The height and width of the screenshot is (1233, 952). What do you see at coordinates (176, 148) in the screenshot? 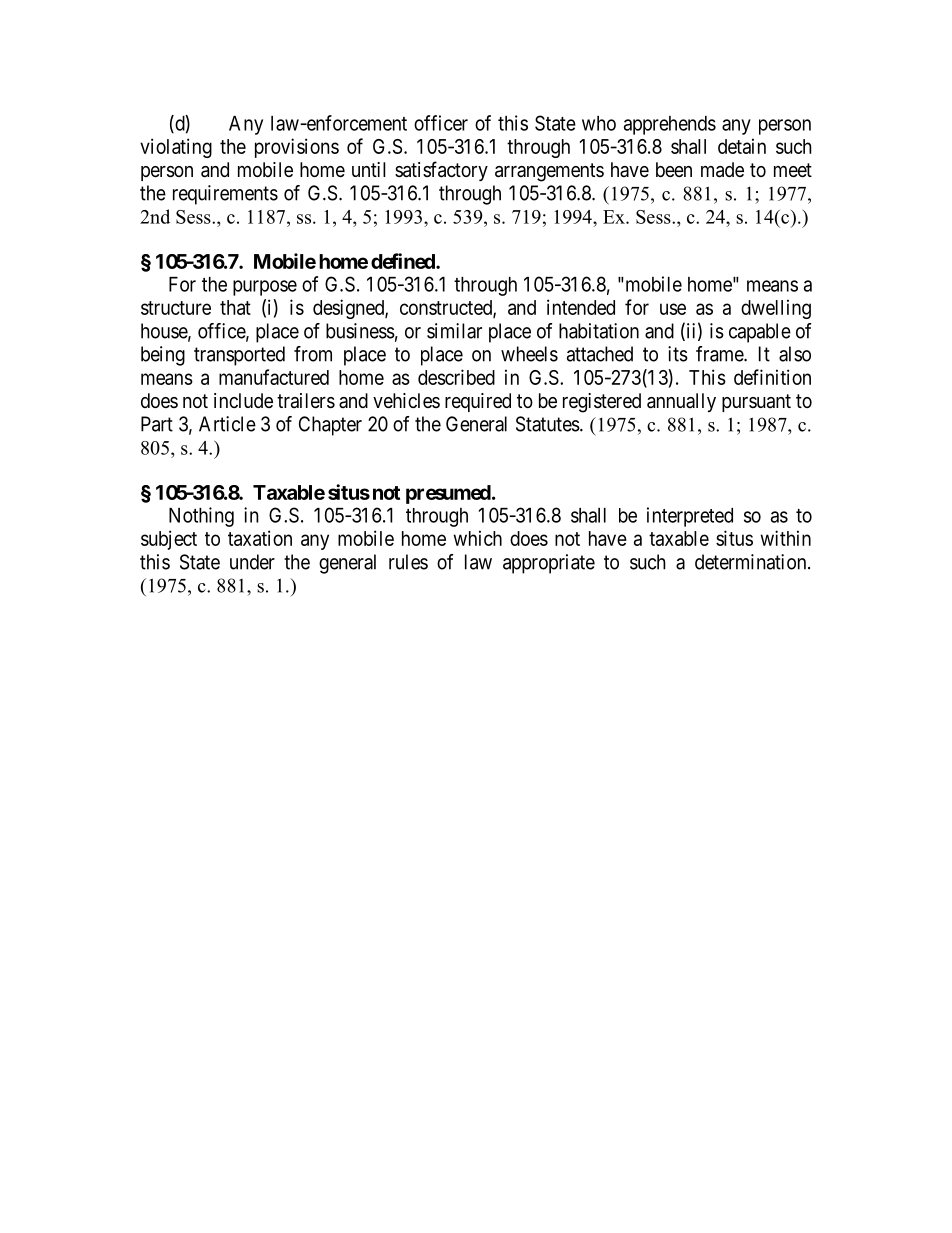
I see `violating` at bounding box center [176, 148].
